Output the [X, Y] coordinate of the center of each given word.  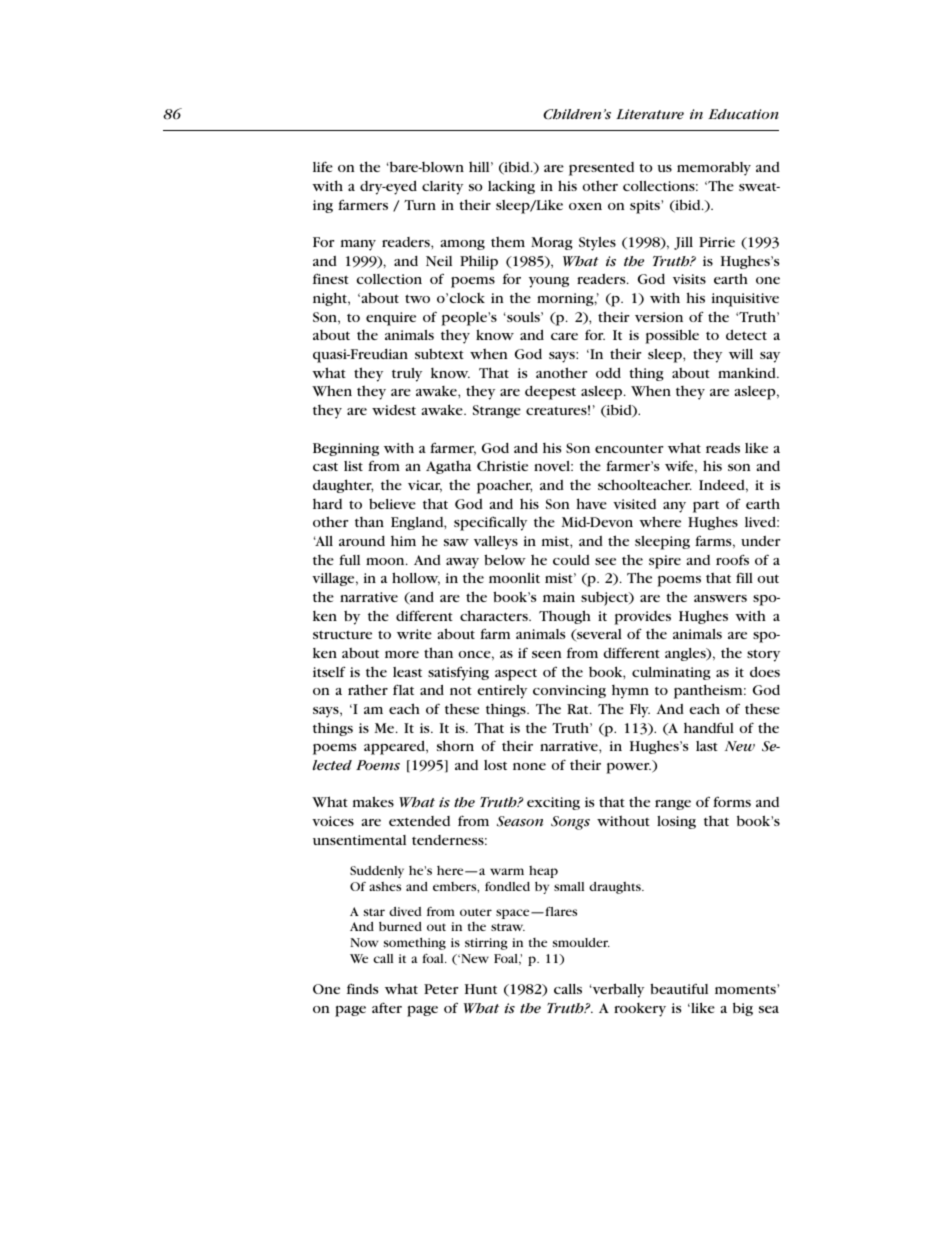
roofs [732, 560]
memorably [714, 168]
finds [362, 989]
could [571, 560]
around [362, 541]
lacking [511, 187]
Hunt [481, 989]
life [323, 166]
